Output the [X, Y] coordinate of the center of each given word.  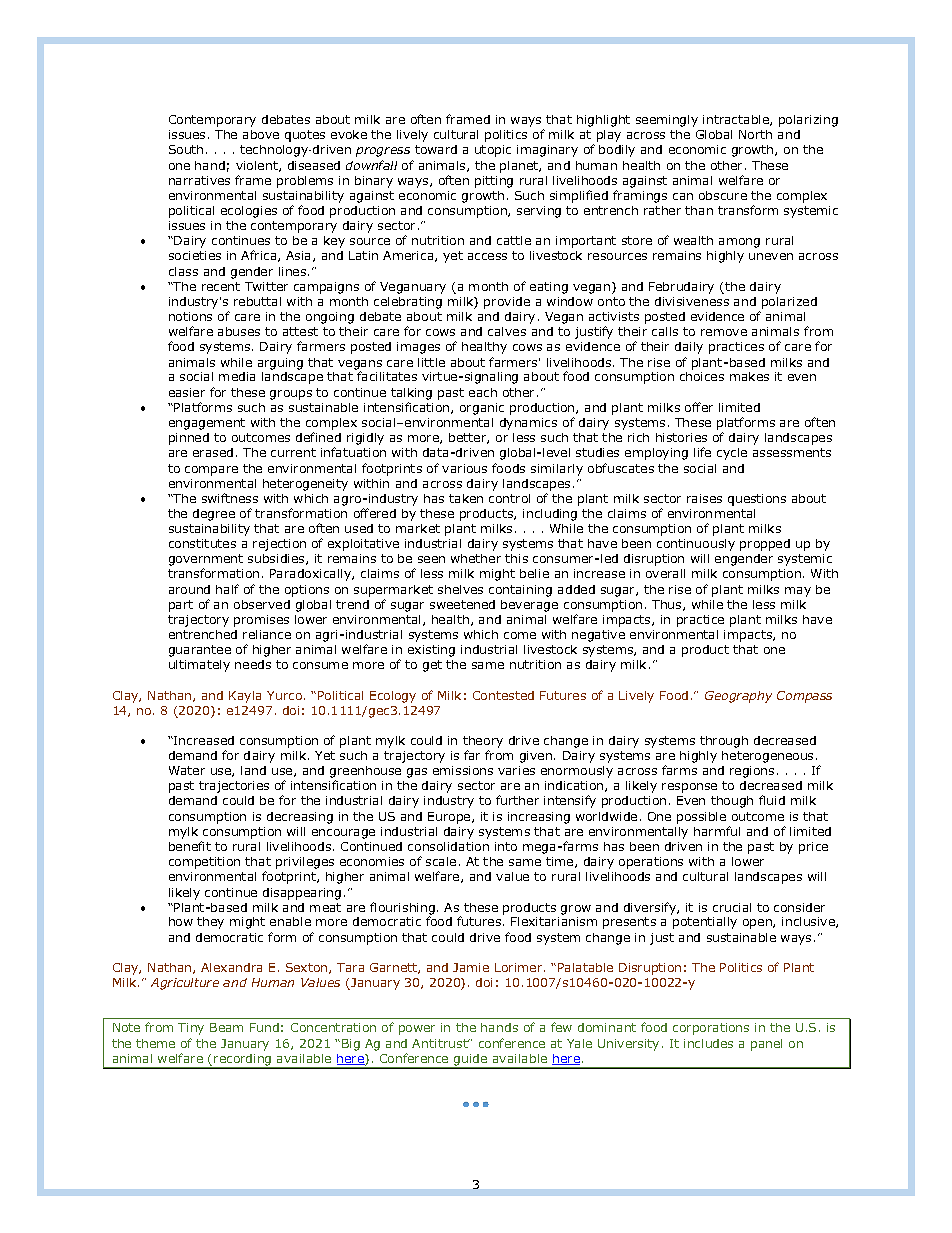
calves [507, 331]
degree [214, 515]
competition [204, 863]
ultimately [199, 666]
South [186, 149]
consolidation [448, 846]
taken [466, 498]
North [755, 134]
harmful [717, 831]
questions [757, 500]
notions [190, 316]
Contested [503, 695]
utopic [493, 151]
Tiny [191, 1029]
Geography [738, 697]
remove [724, 332]
